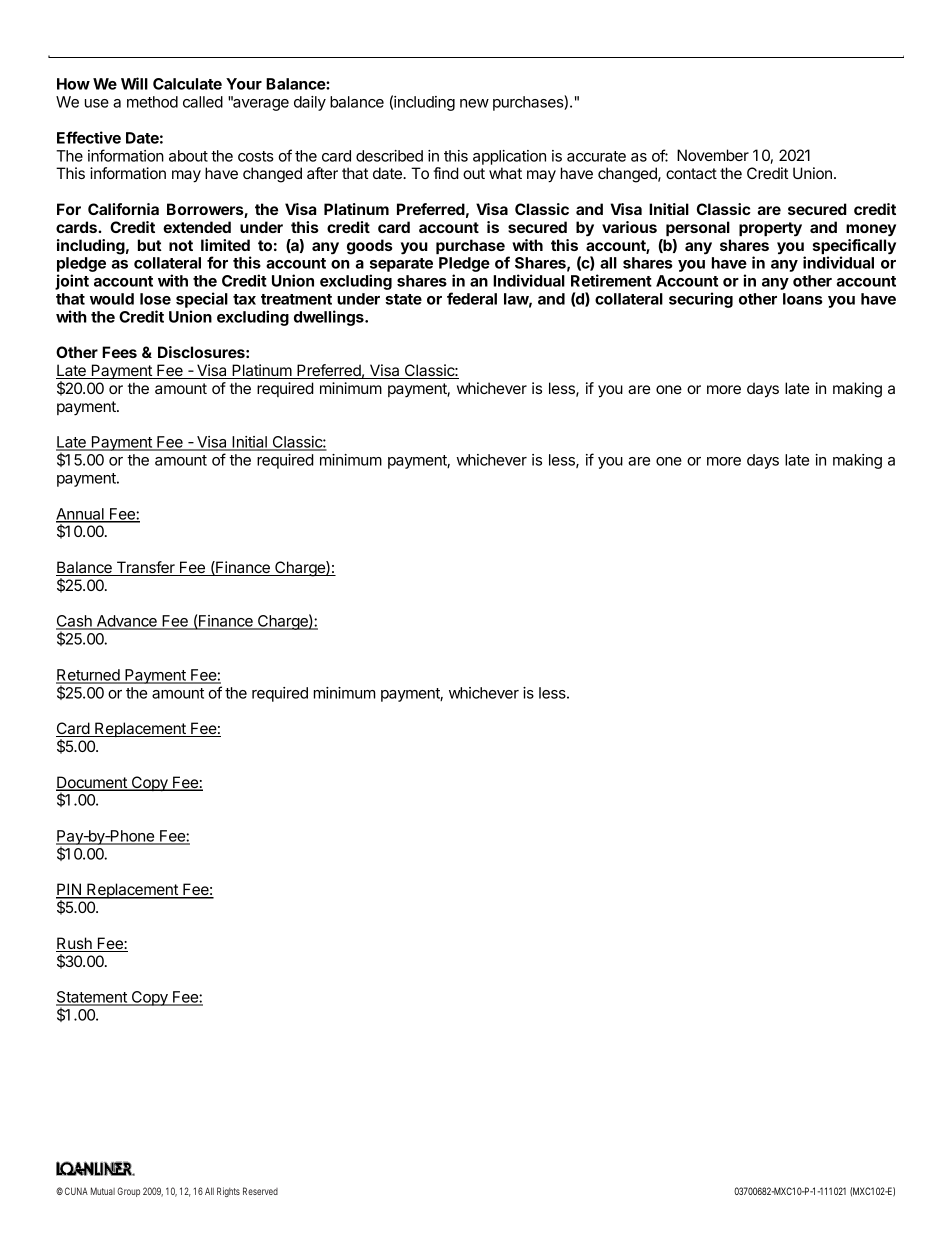  I want to click on federal, so click(472, 298).
